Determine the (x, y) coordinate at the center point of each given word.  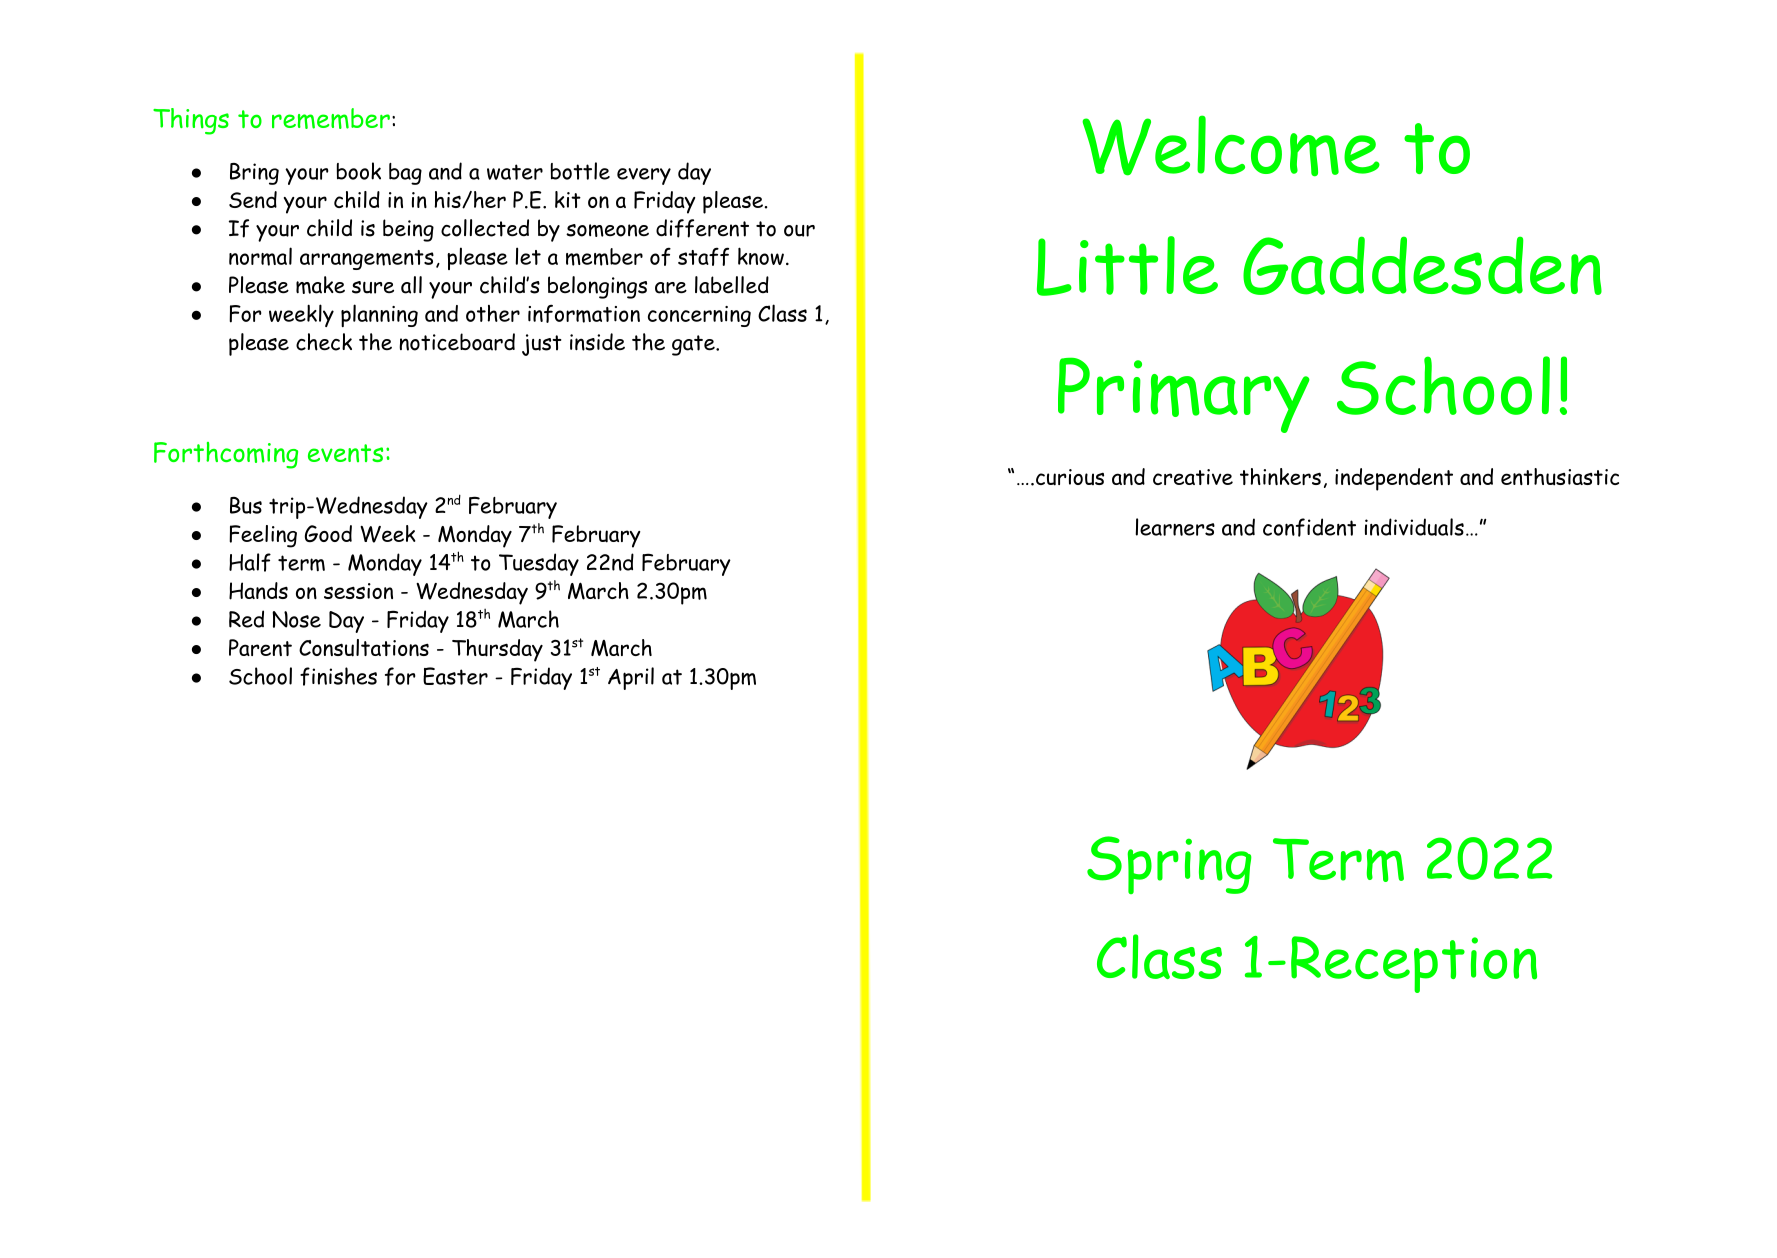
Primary (1184, 395)
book (359, 171)
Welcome (1231, 146)
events (345, 453)
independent (1394, 479)
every (644, 176)
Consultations (364, 648)
